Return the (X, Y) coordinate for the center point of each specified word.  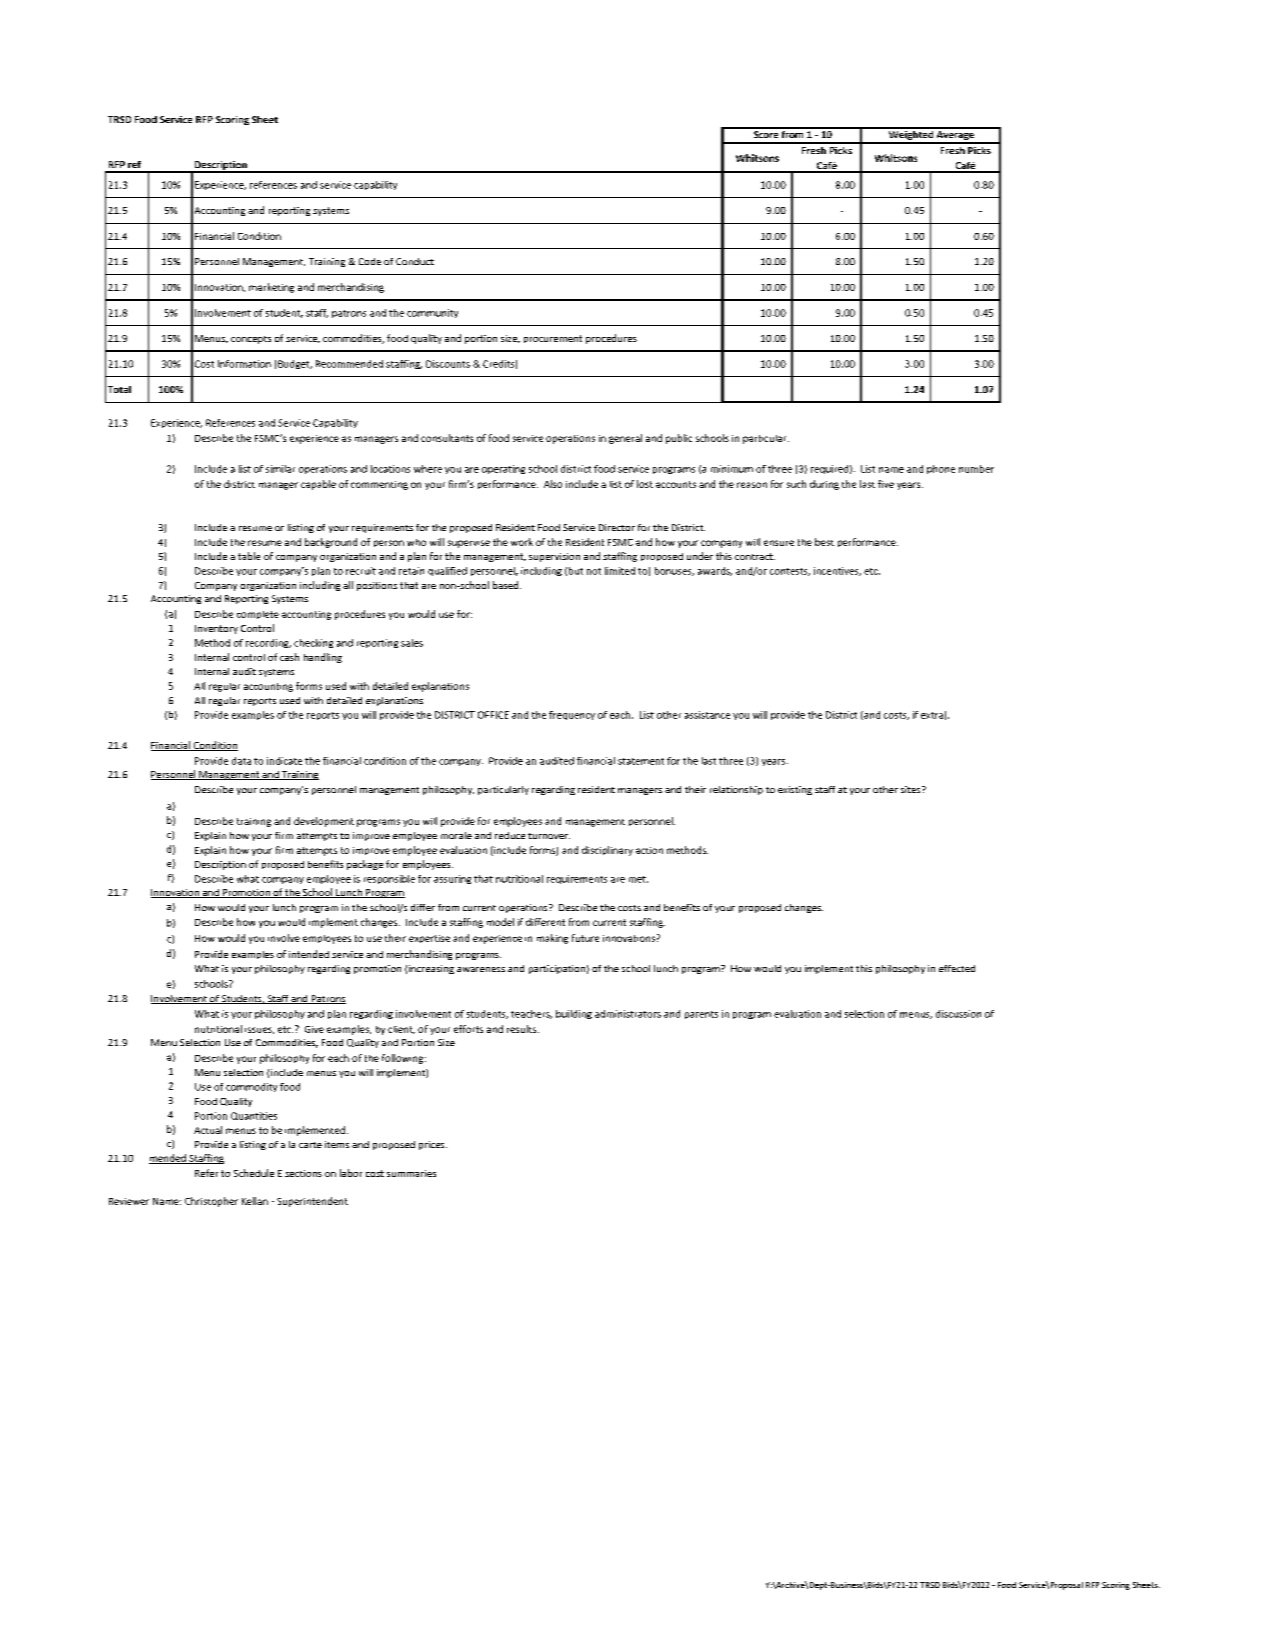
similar (280, 469)
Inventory (216, 629)
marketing (271, 288)
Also (553, 484)
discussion (958, 1014)
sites (912, 789)
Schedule (254, 1173)
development (324, 822)
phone (941, 469)
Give (314, 1029)
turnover (549, 836)
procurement (553, 339)
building (574, 1014)
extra (932, 715)
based (507, 585)
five (886, 484)
